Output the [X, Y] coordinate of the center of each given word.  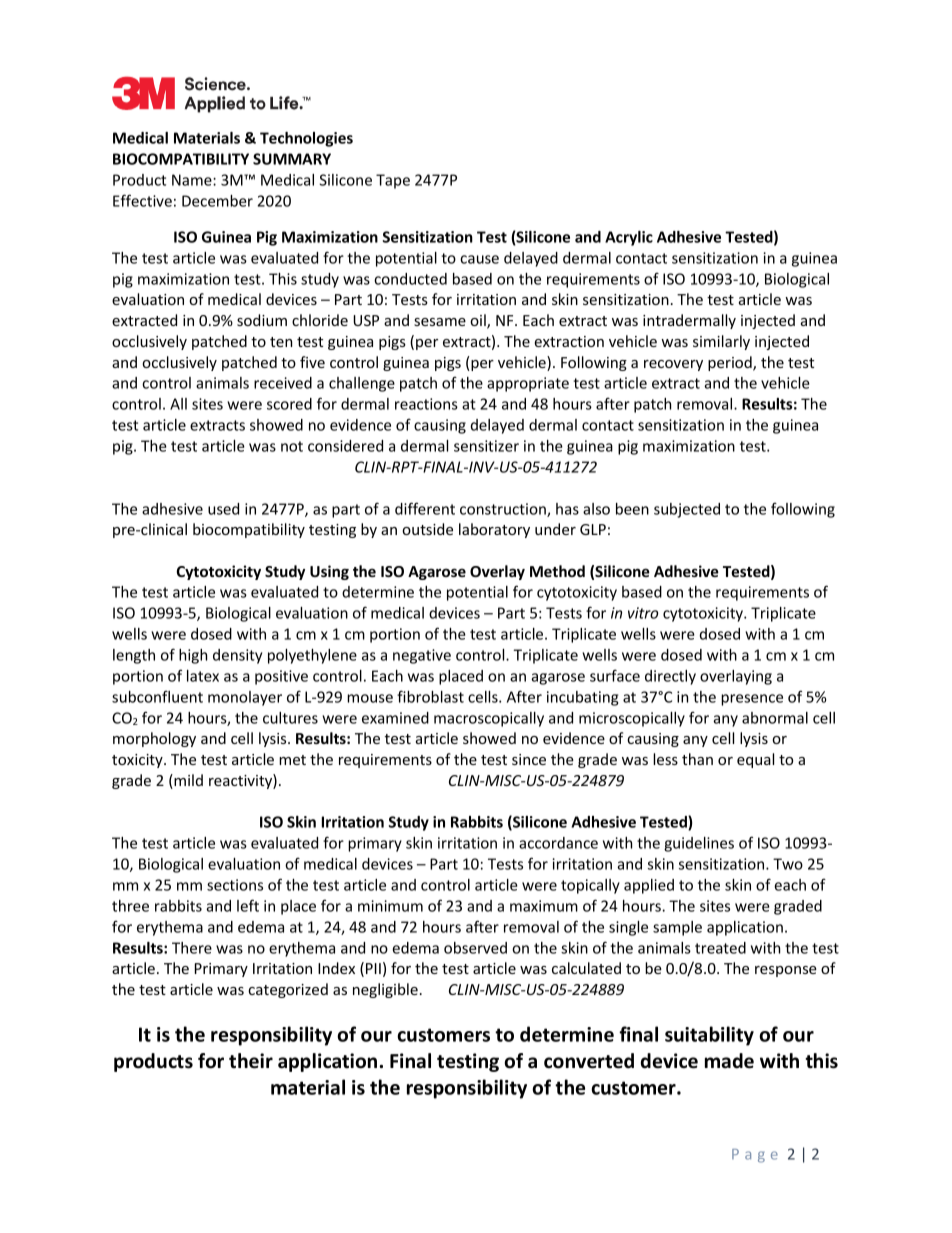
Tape [393, 181]
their [251, 1061]
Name [193, 180]
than [697, 759]
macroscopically [489, 719]
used [223, 509]
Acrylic [629, 238]
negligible [385, 990]
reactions [426, 404]
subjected [687, 510]
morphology [154, 739]
